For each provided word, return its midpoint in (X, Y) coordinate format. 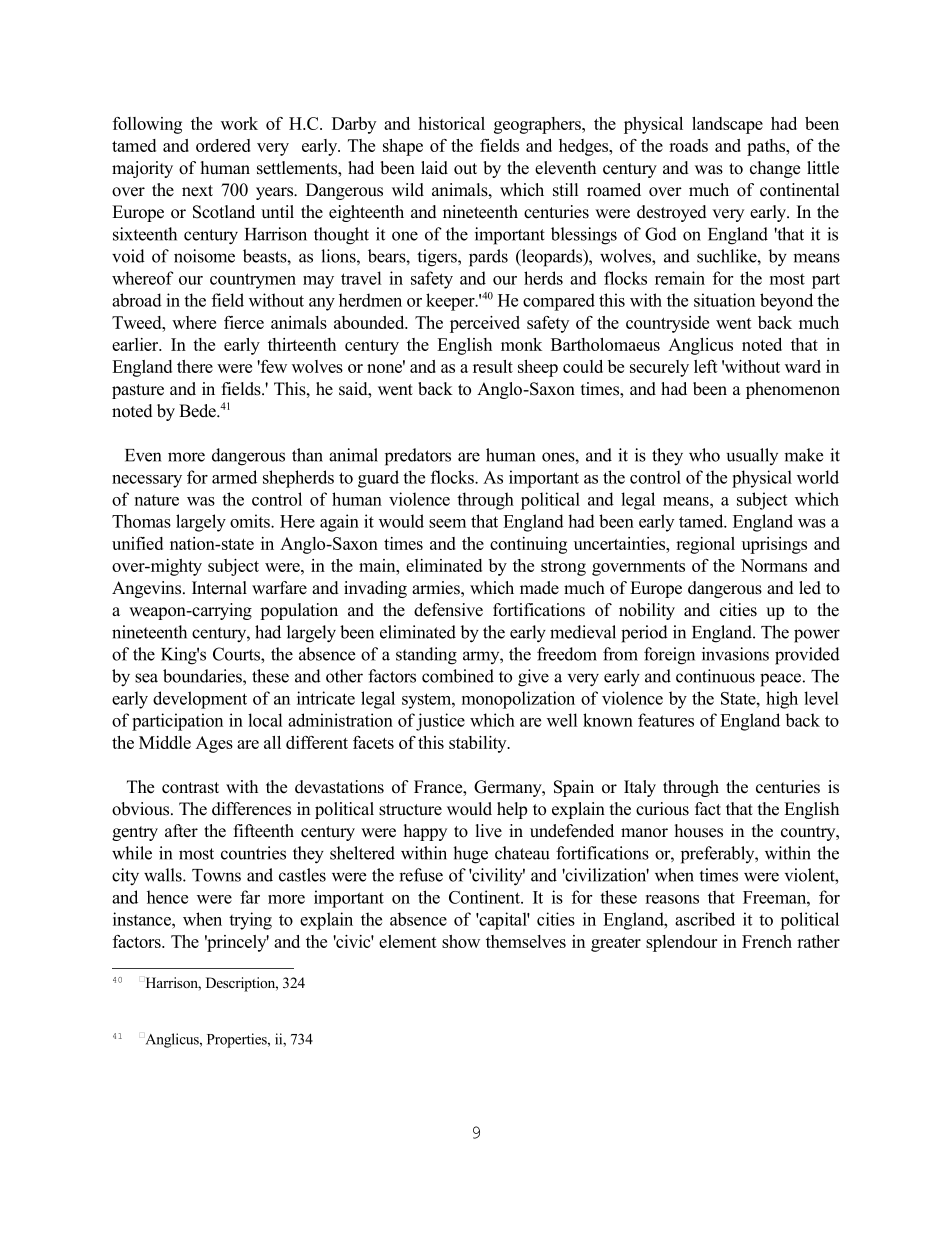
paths (767, 147)
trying (250, 921)
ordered (223, 145)
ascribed (705, 919)
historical (451, 123)
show (461, 941)
